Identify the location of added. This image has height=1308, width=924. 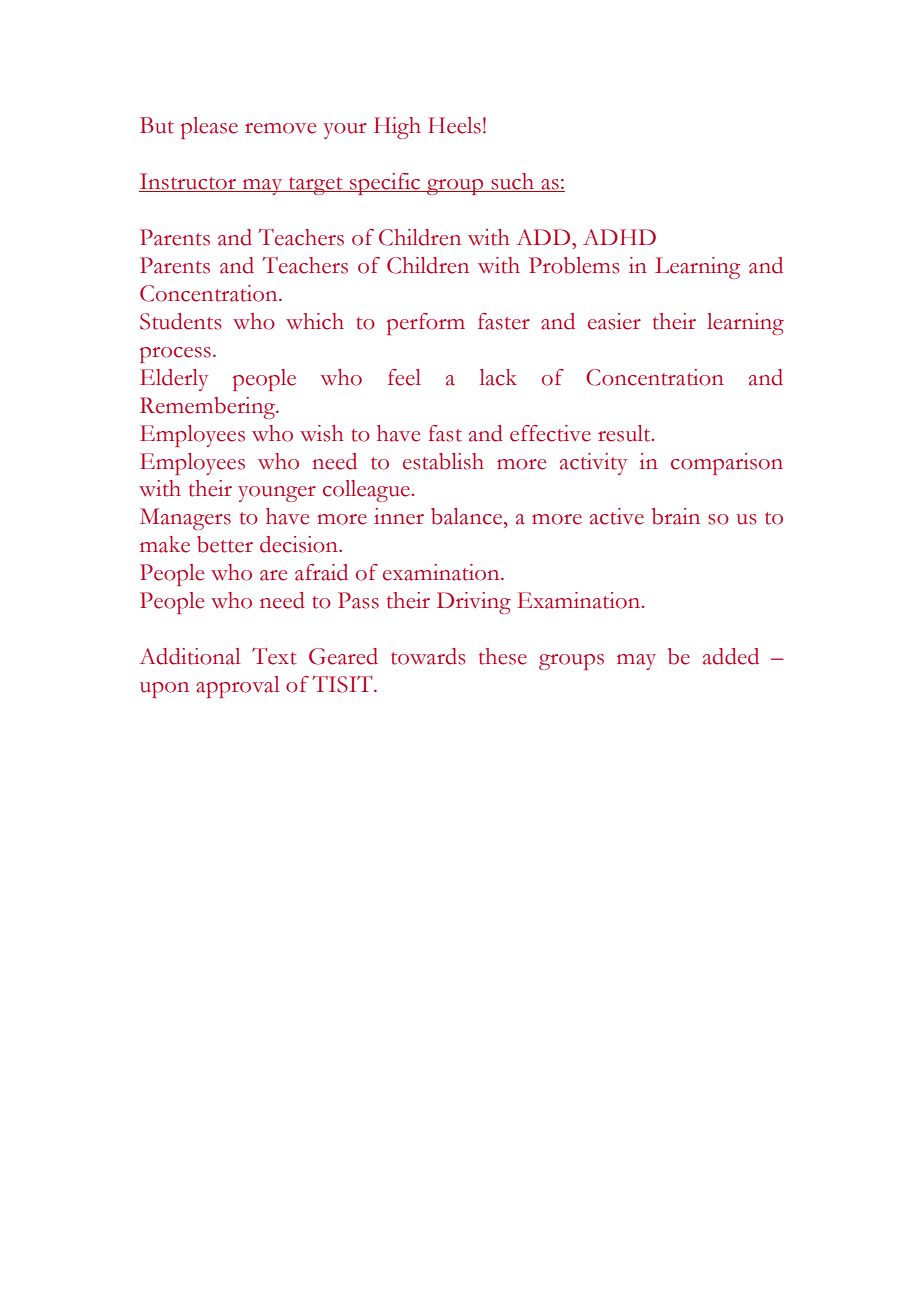
(731, 656).
